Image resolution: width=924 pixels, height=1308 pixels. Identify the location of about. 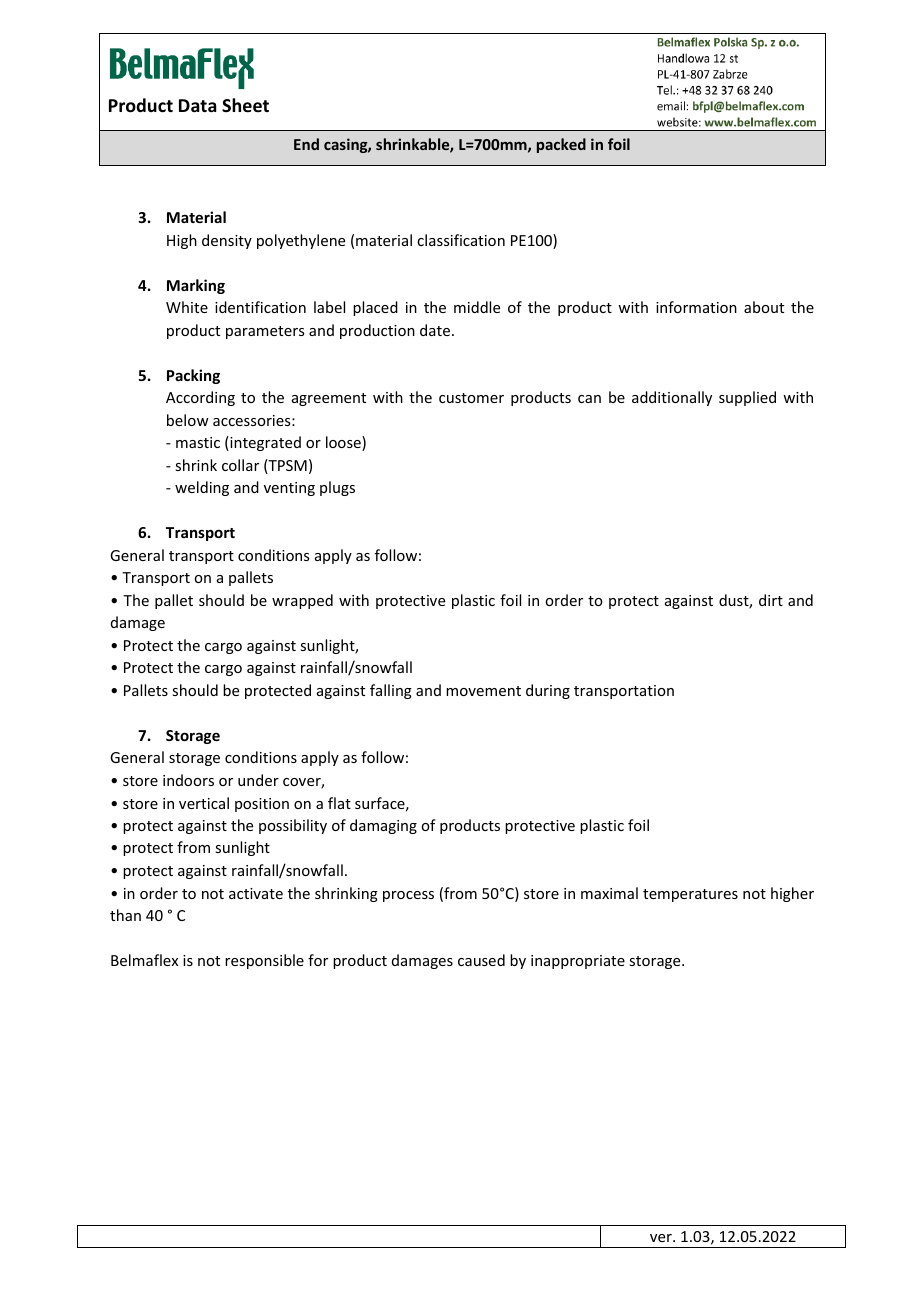
(764, 307).
